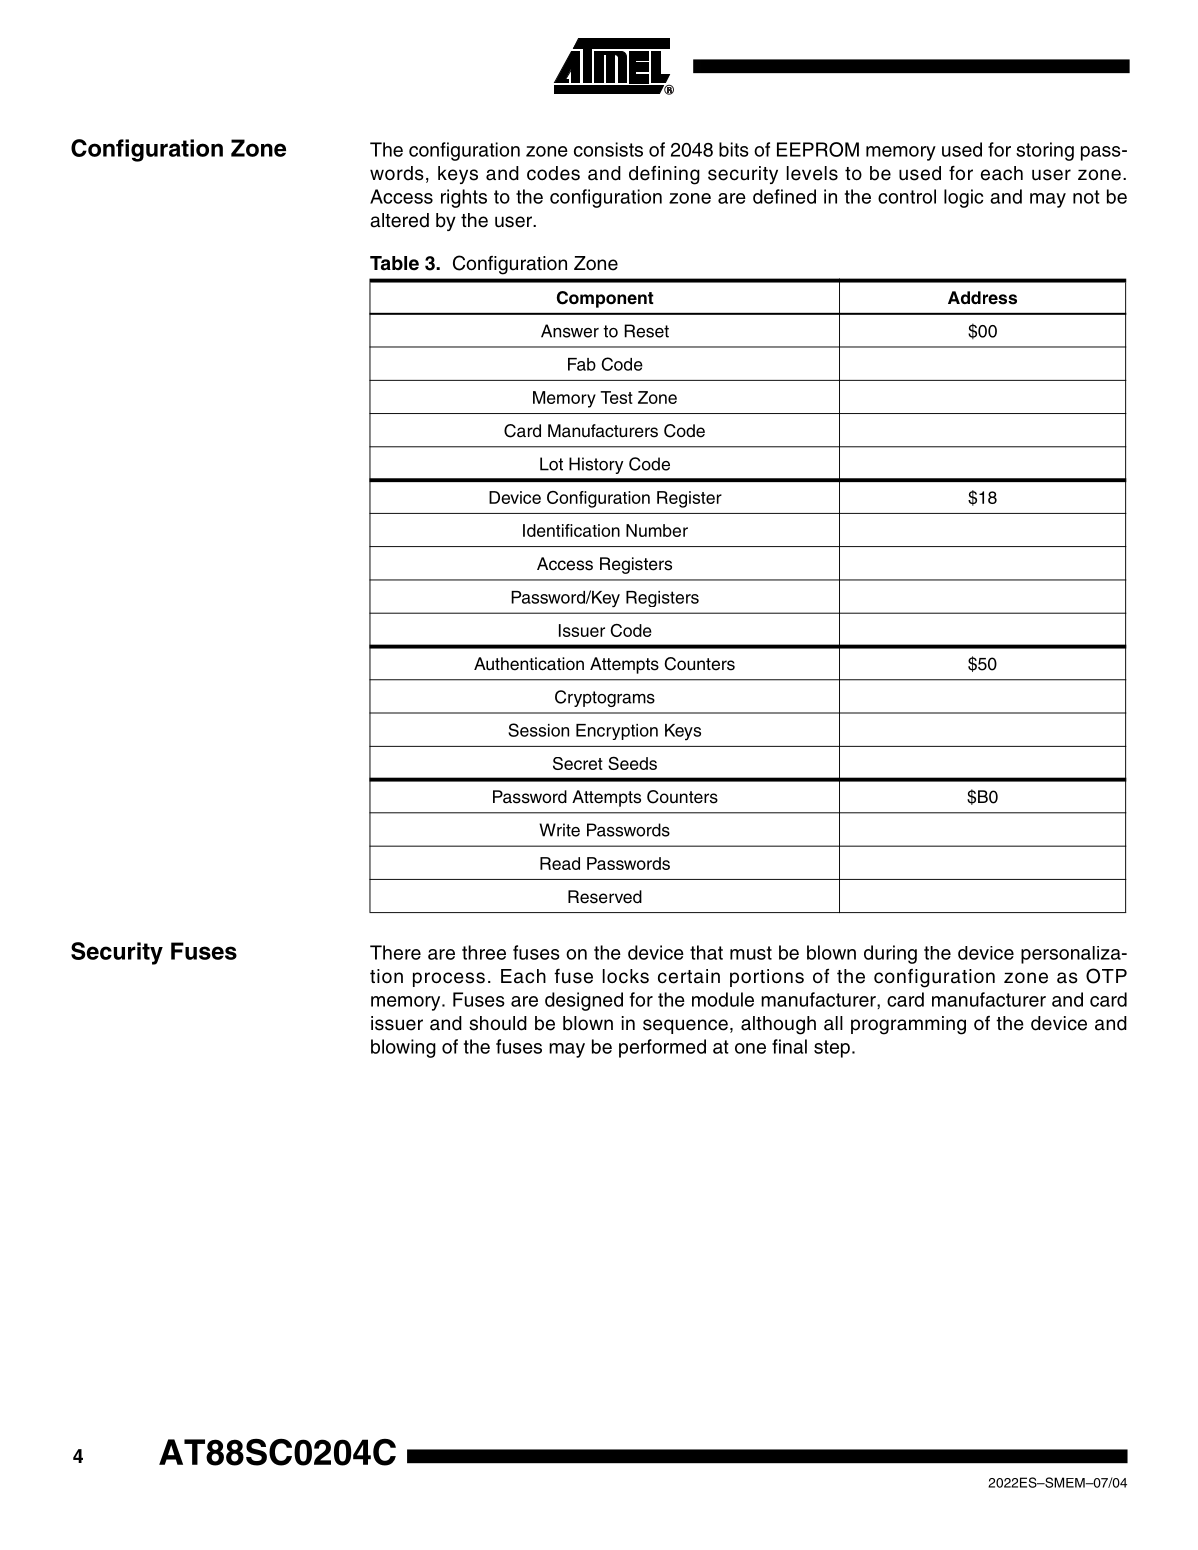 Image resolution: width=1198 pixels, height=1550 pixels. I want to click on should, so click(498, 1023).
